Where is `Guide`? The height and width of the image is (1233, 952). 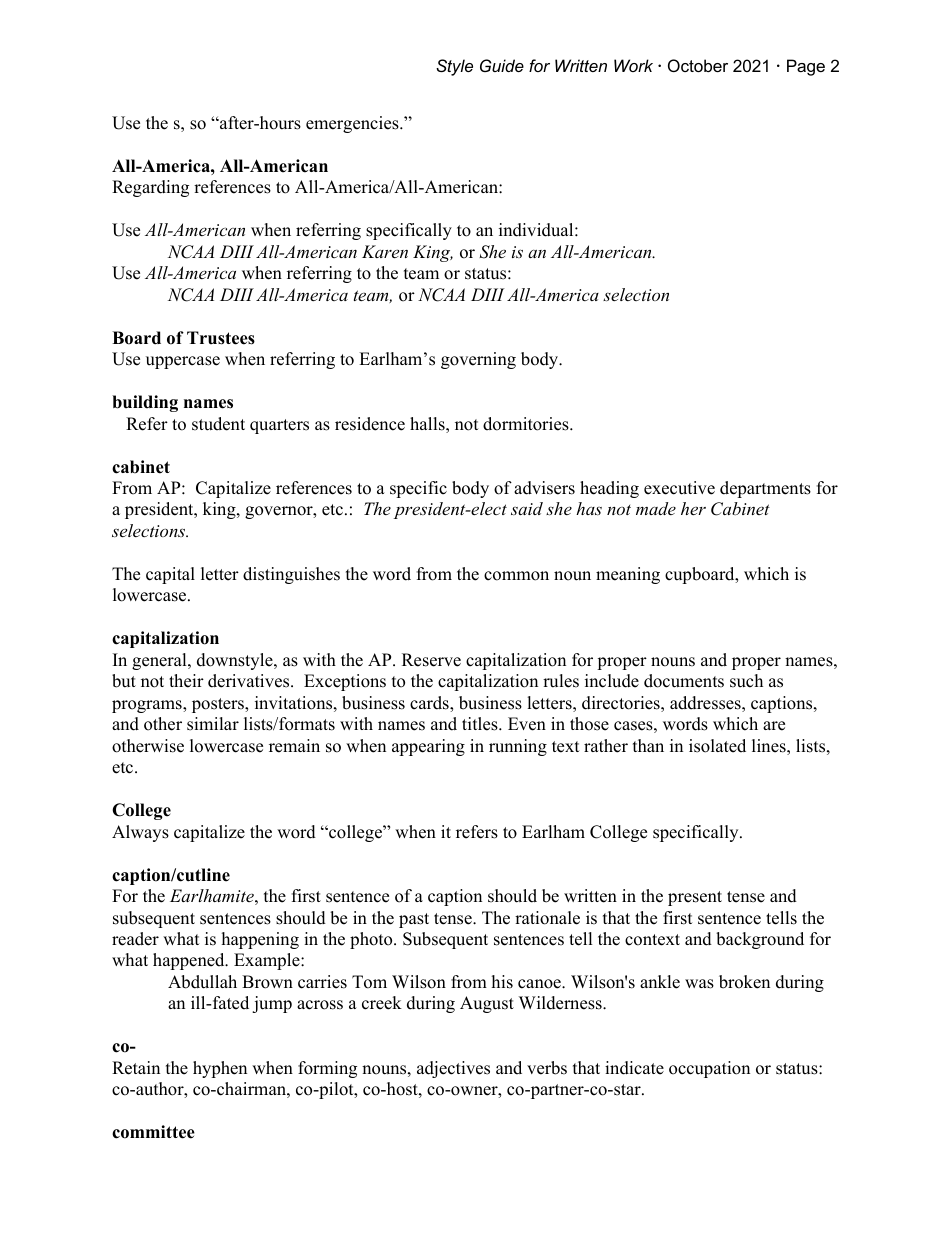 Guide is located at coordinates (502, 65).
